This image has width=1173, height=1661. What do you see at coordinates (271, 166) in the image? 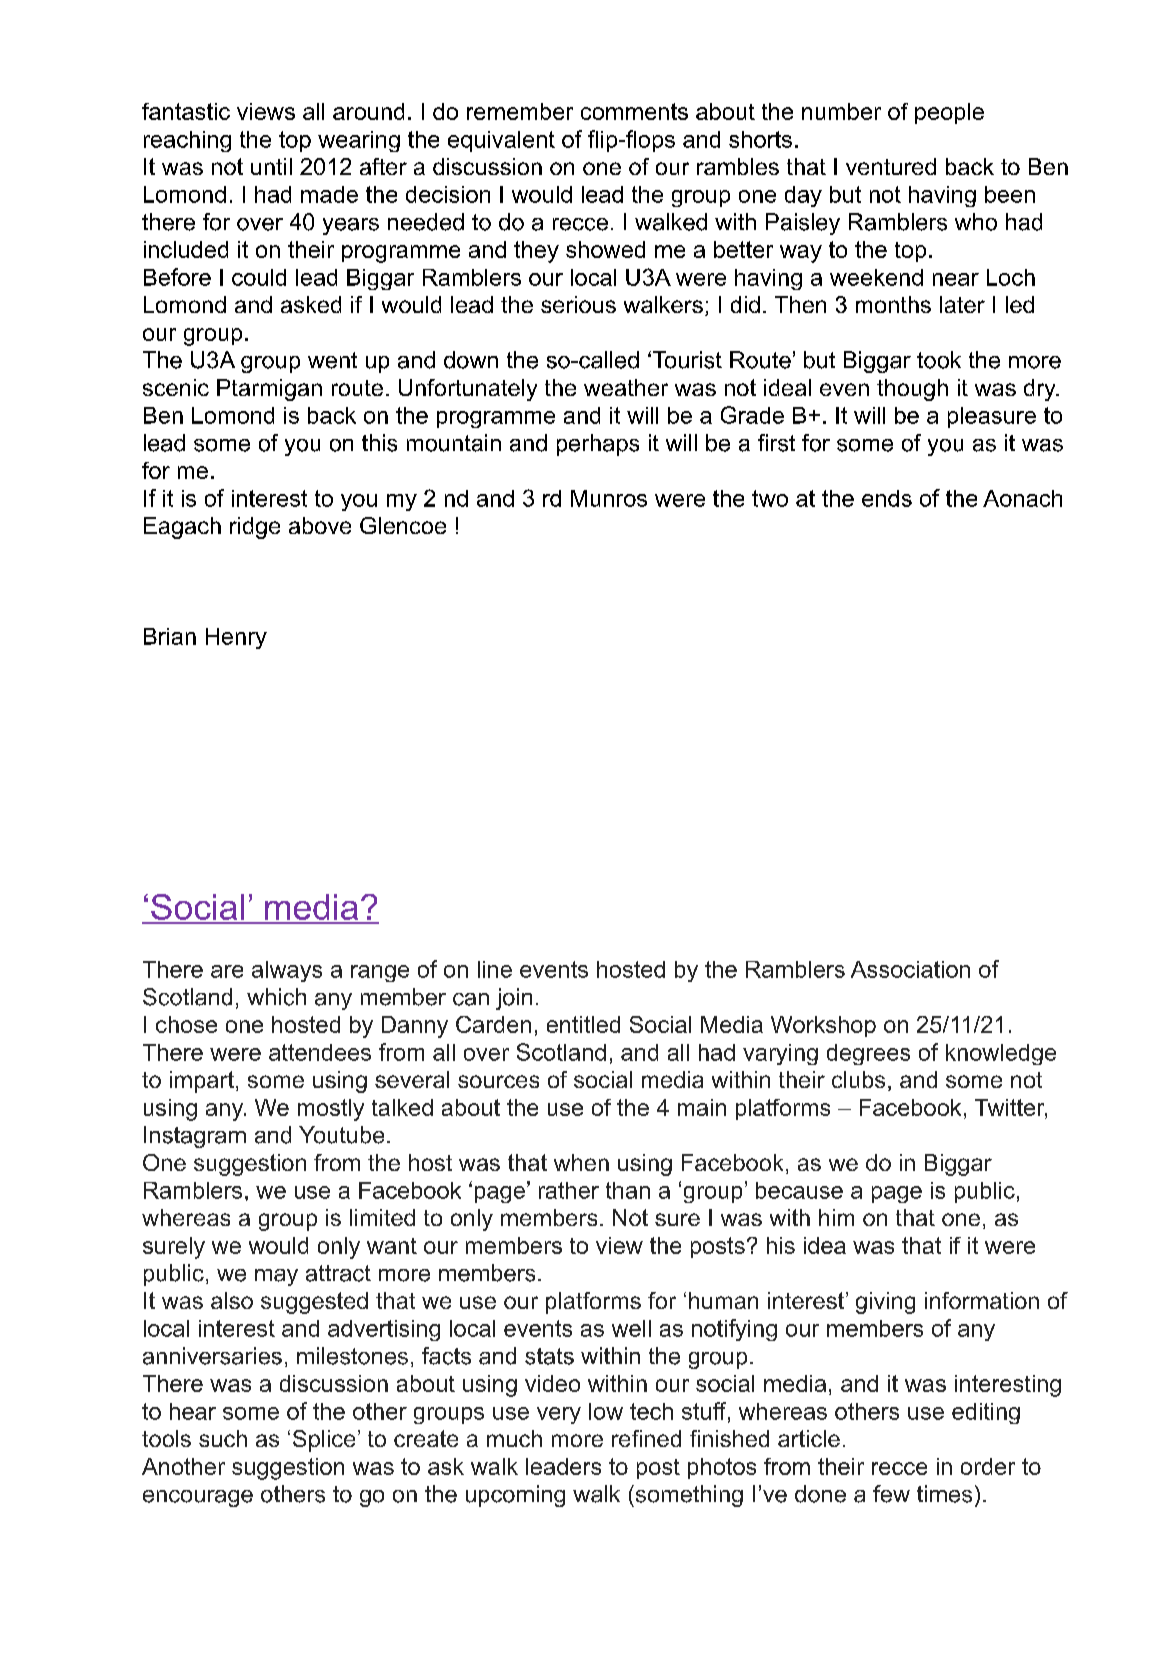
I see `until` at bounding box center [271, 166].
